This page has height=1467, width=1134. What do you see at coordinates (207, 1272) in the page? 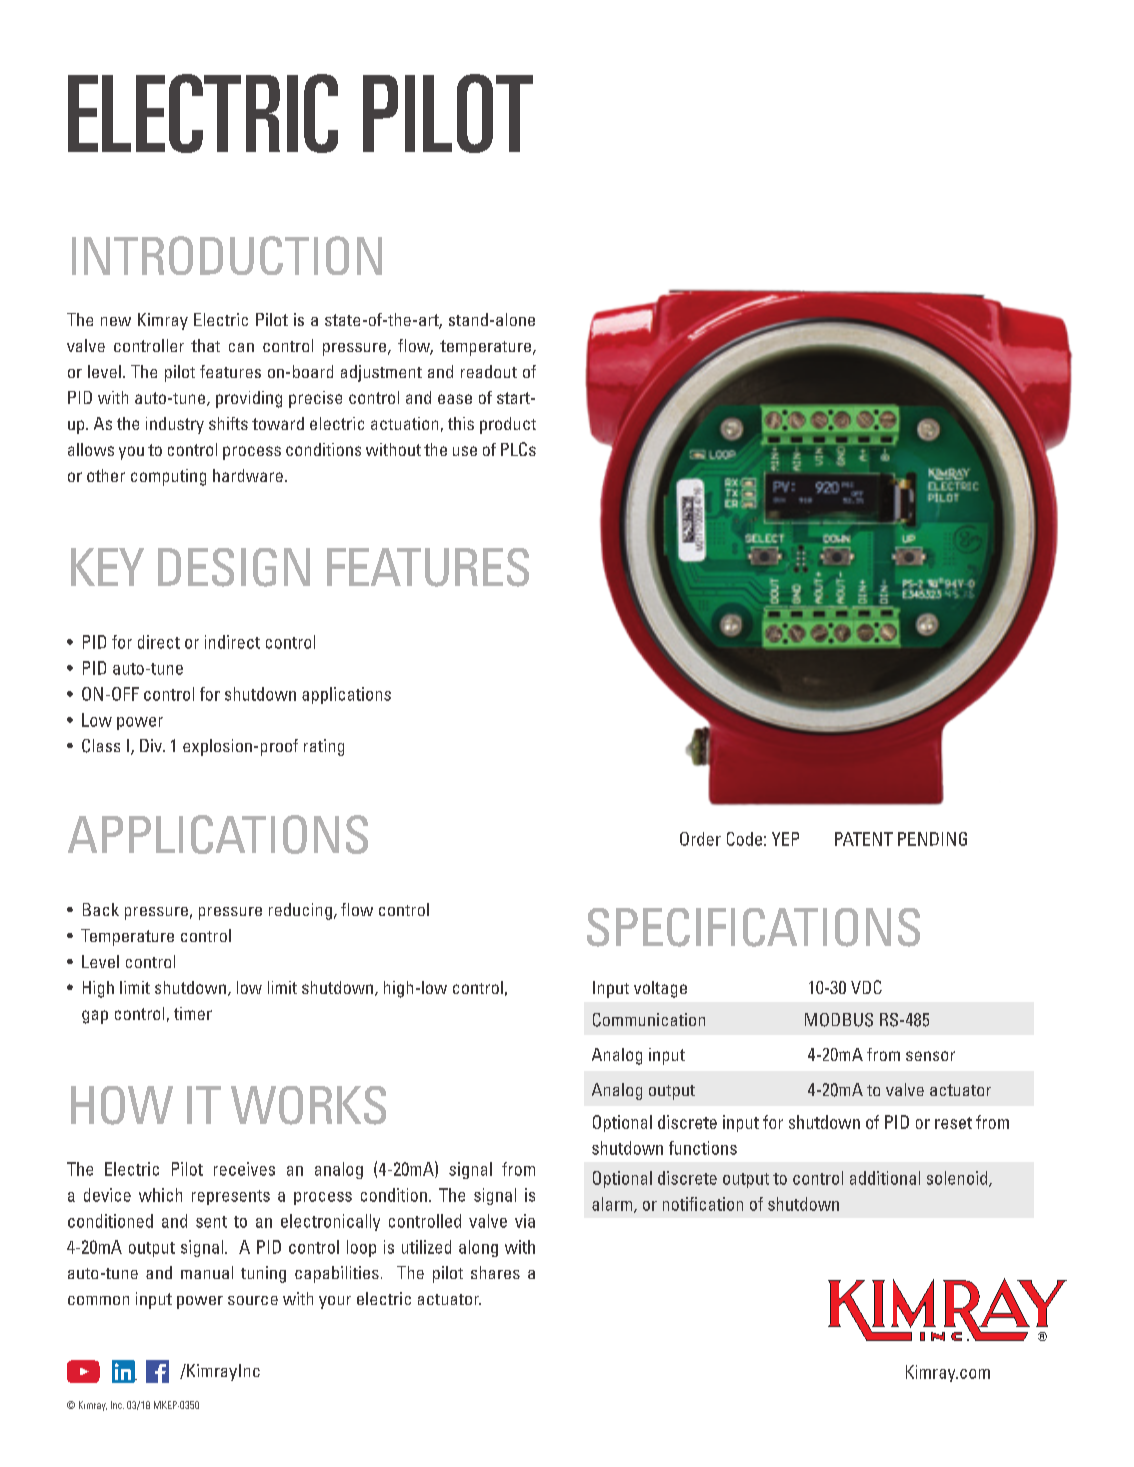
I see `manual` at bounding box center [207, 1272].
